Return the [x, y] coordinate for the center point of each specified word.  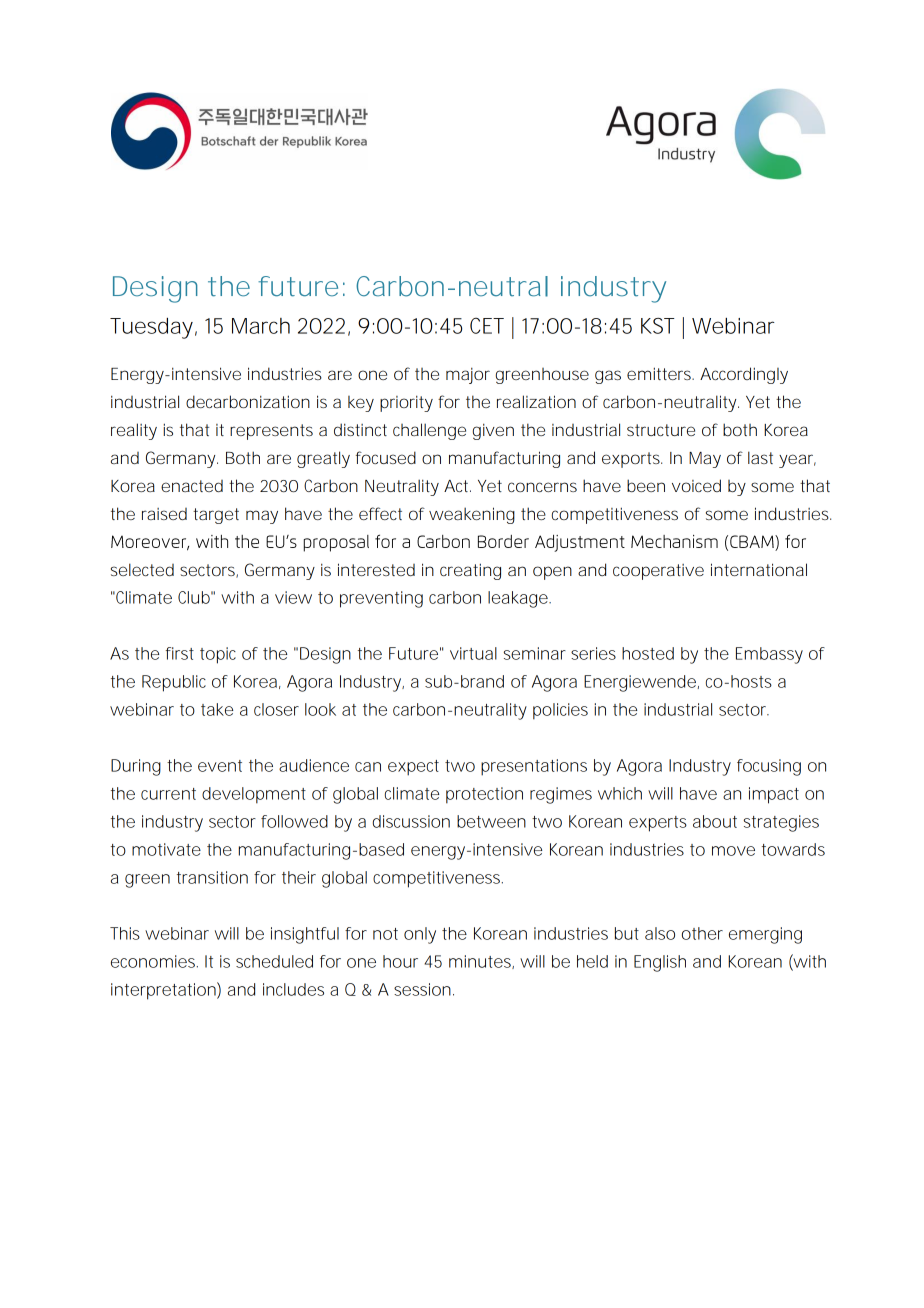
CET [487, 326]
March [261, 326]
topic [218, 655]
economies [154, 961]
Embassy [769, 655]
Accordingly [744, 375]
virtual [473, 653]
